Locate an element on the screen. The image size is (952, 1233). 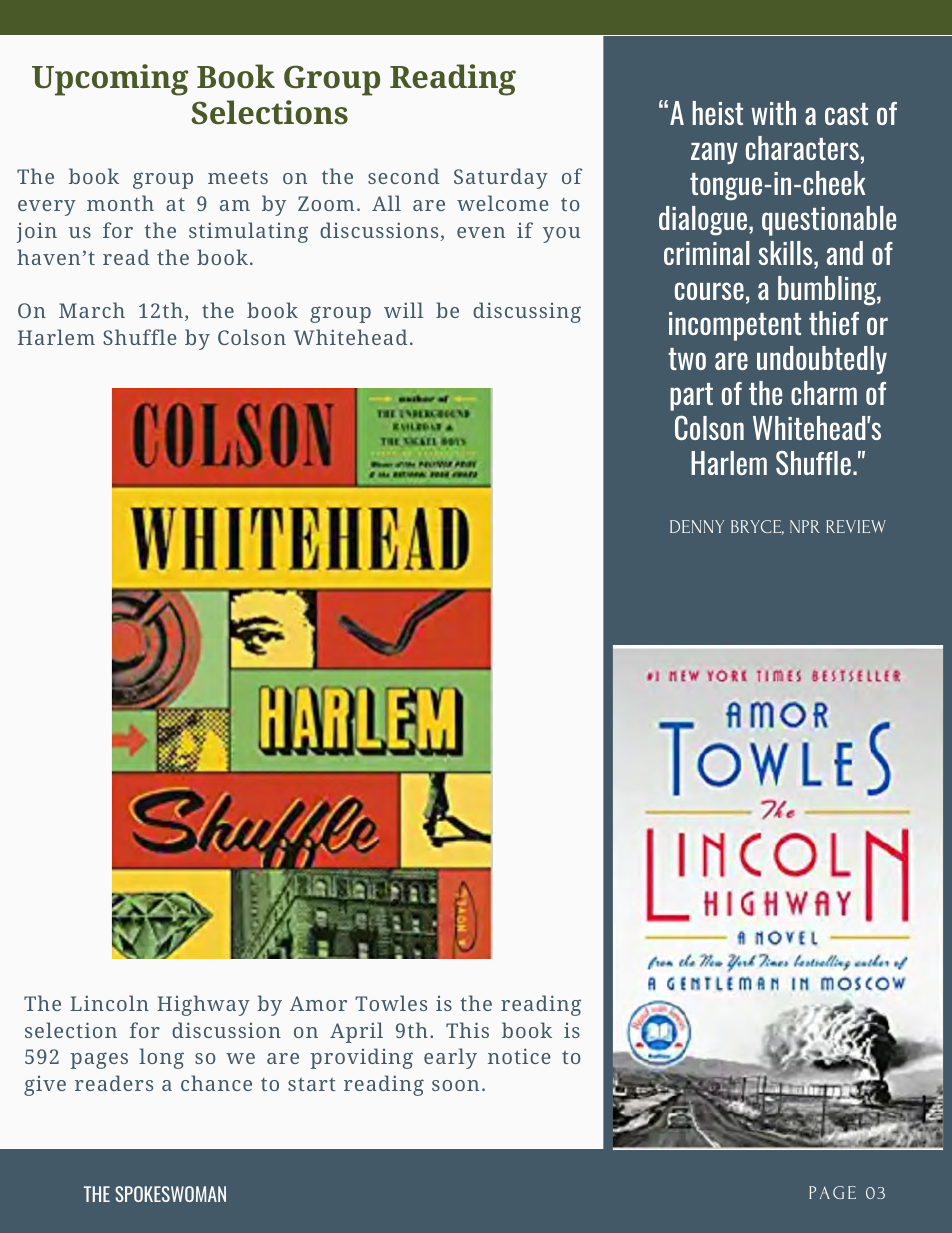
BRYCE is located at coordinates (757, 527).
